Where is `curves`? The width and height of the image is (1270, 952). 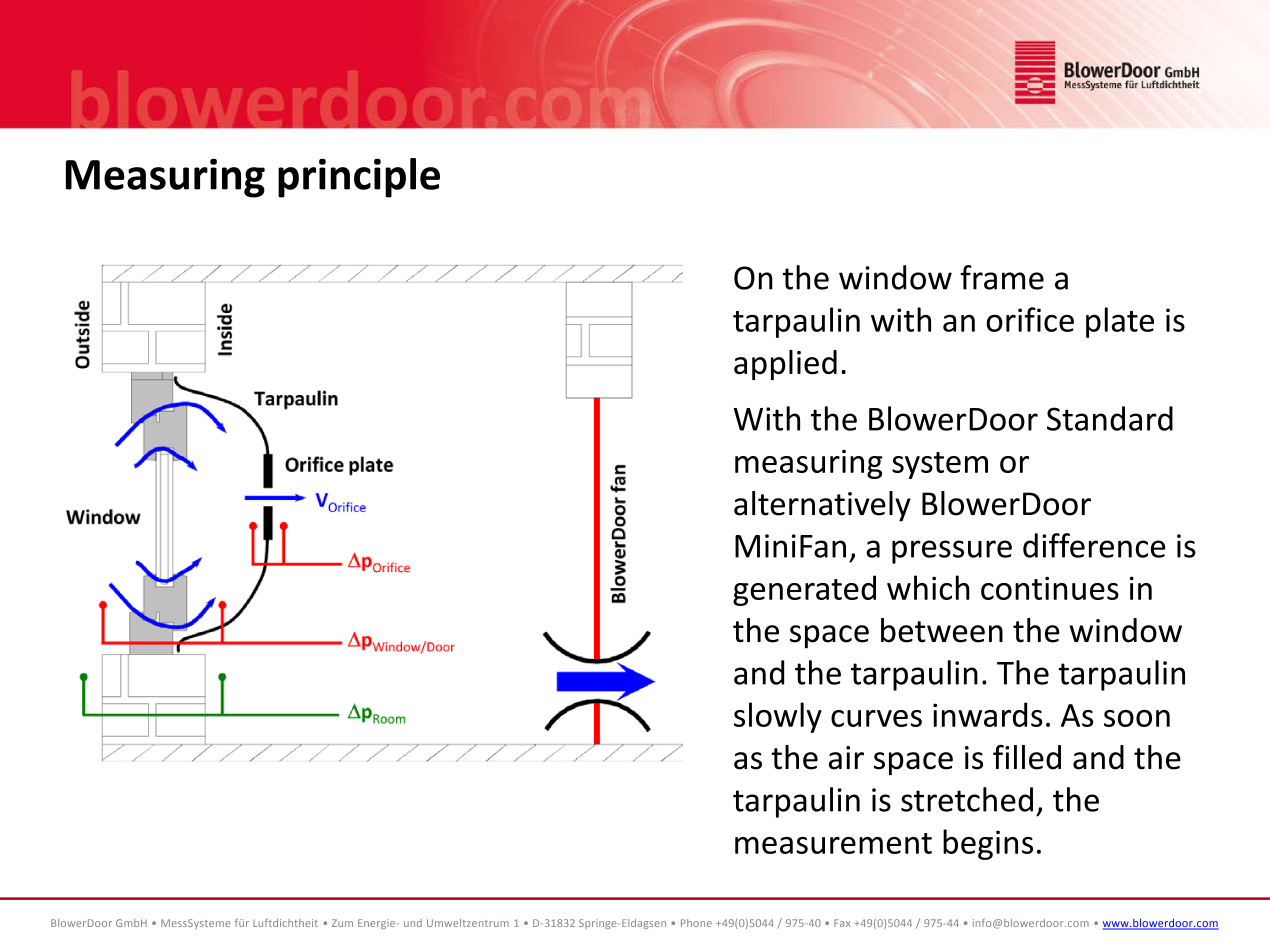 curves is located at coordinates (876, 718).
